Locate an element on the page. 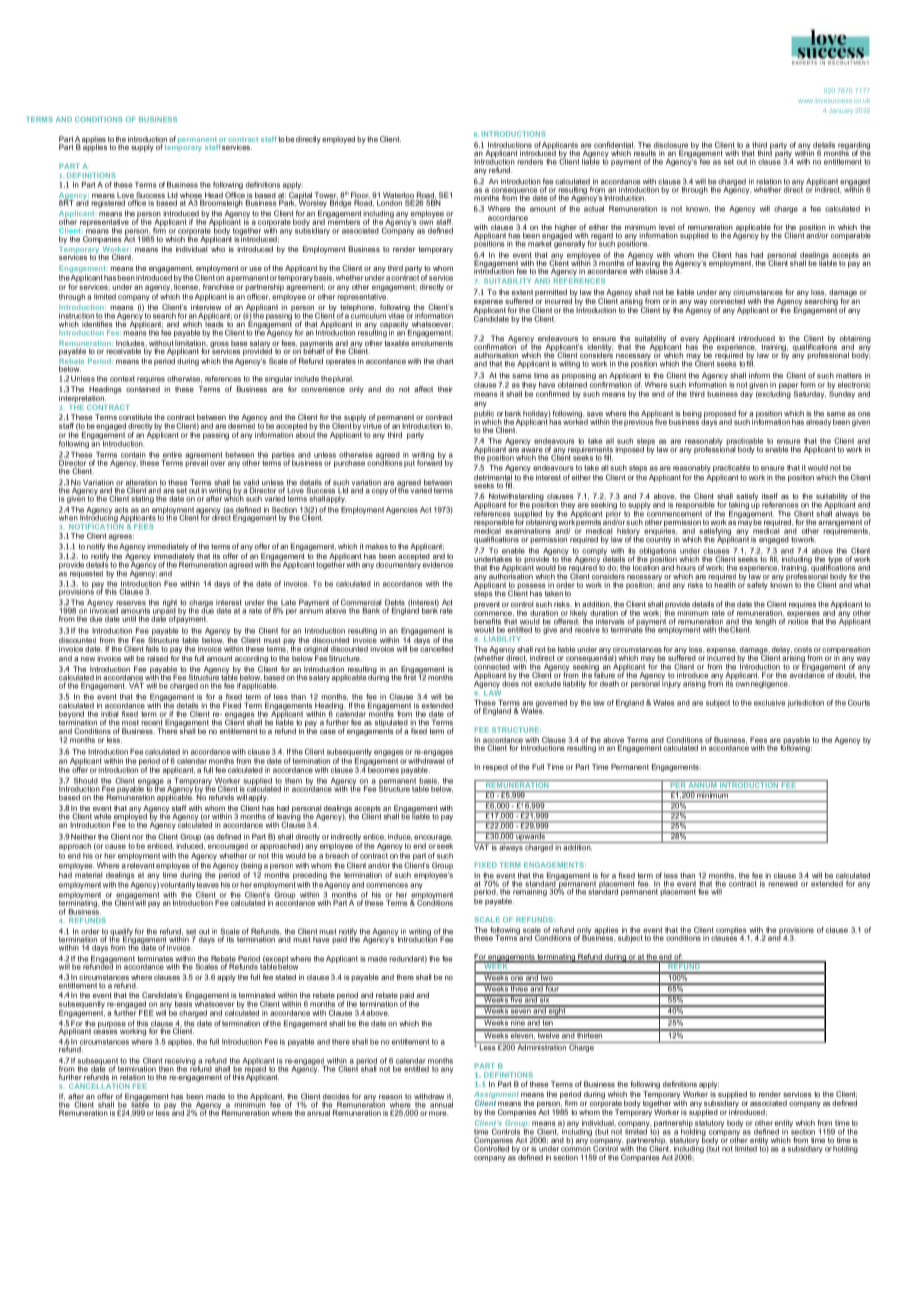  confidential is located at coordinates (614, 145).
